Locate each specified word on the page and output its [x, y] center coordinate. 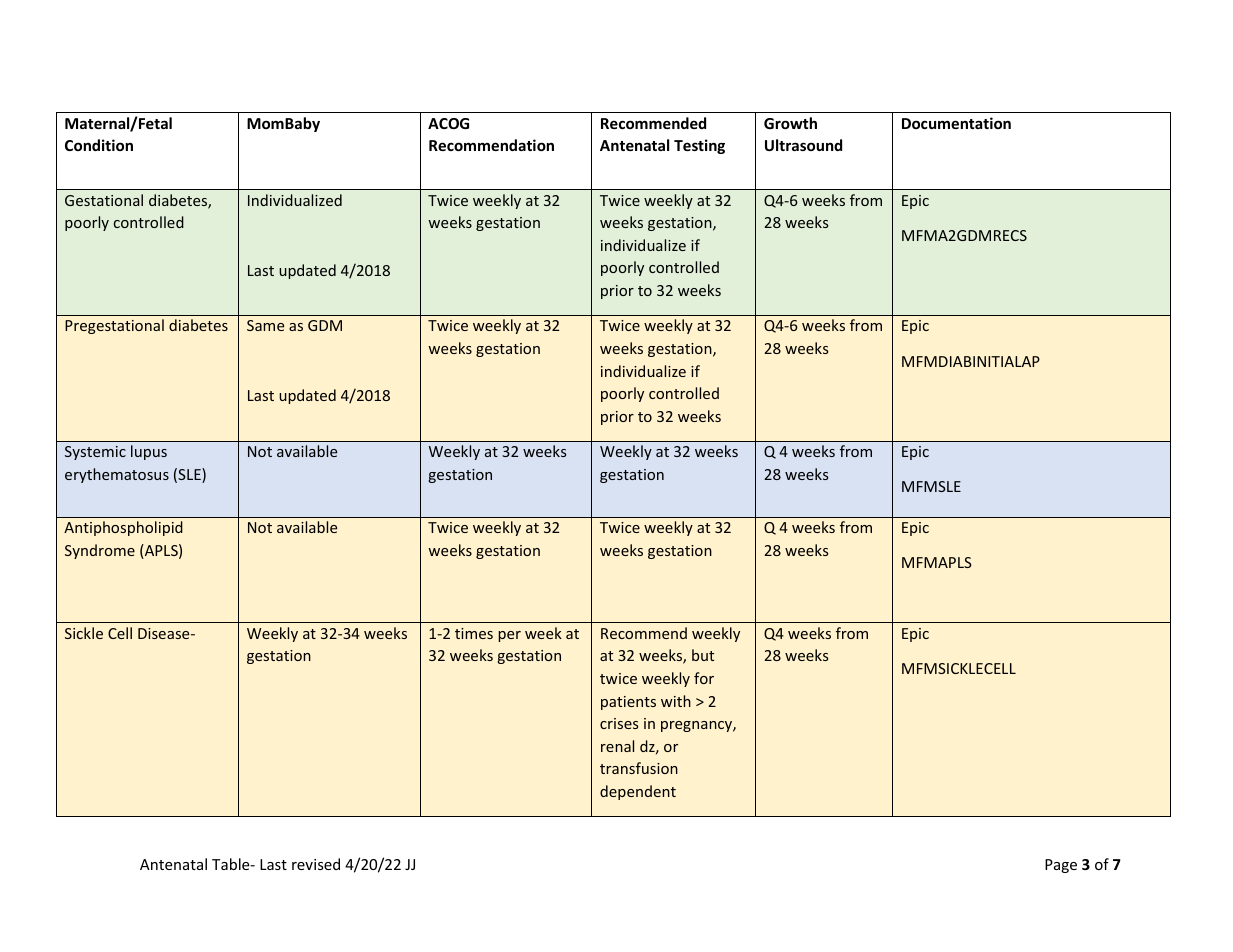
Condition [99, 145]
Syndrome [100, 551]
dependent [638, 792]
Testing [699, 146]
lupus [149, 452]
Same [265, 325]
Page [1061, 866]
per [509, 636]
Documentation [956, 123]
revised [316, 864]
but [703, 655]
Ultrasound [803, 145]
